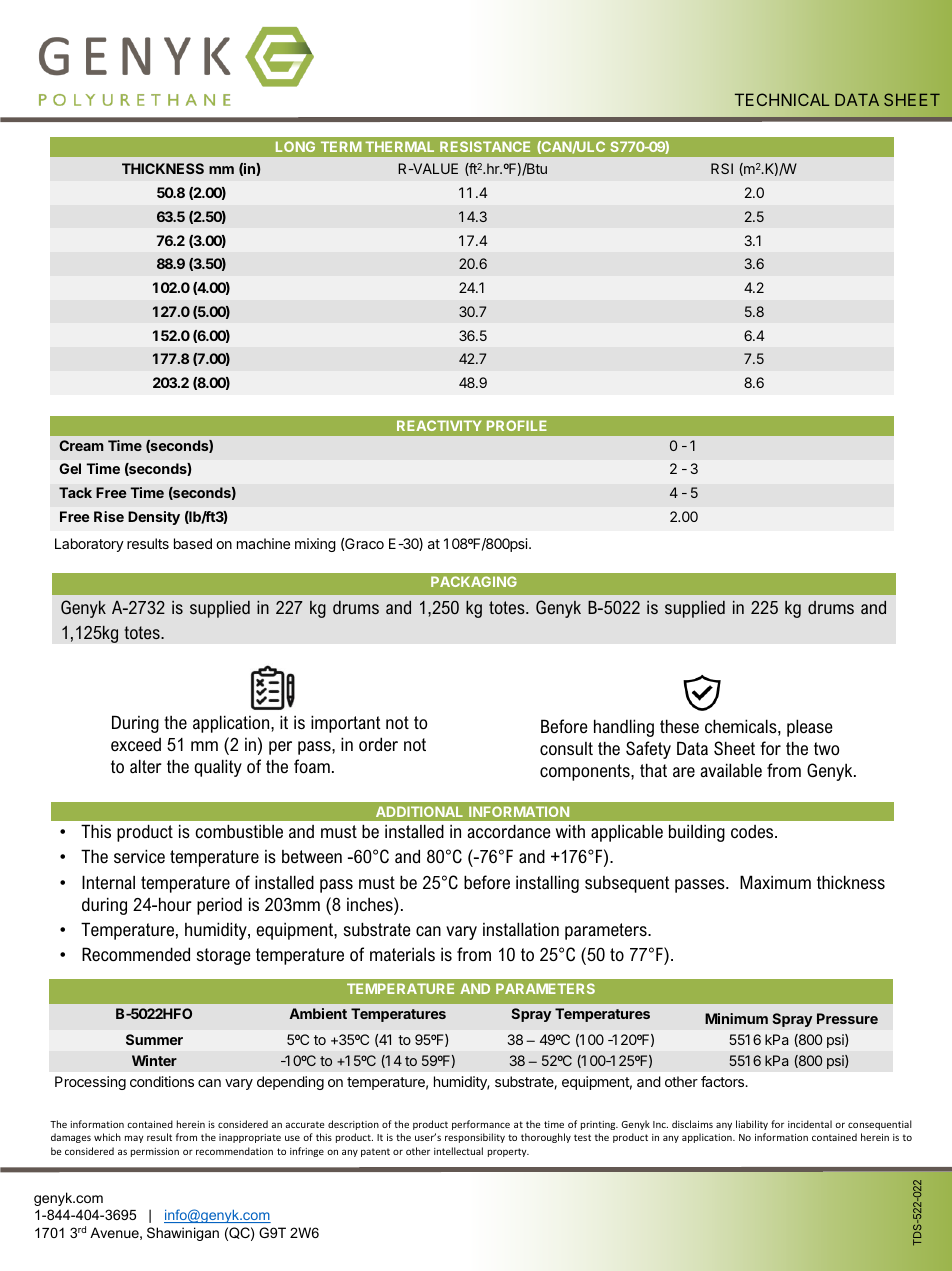  Describe the element at coordinates (295, 146) in the screenshot. I see `LONG` at that location.
